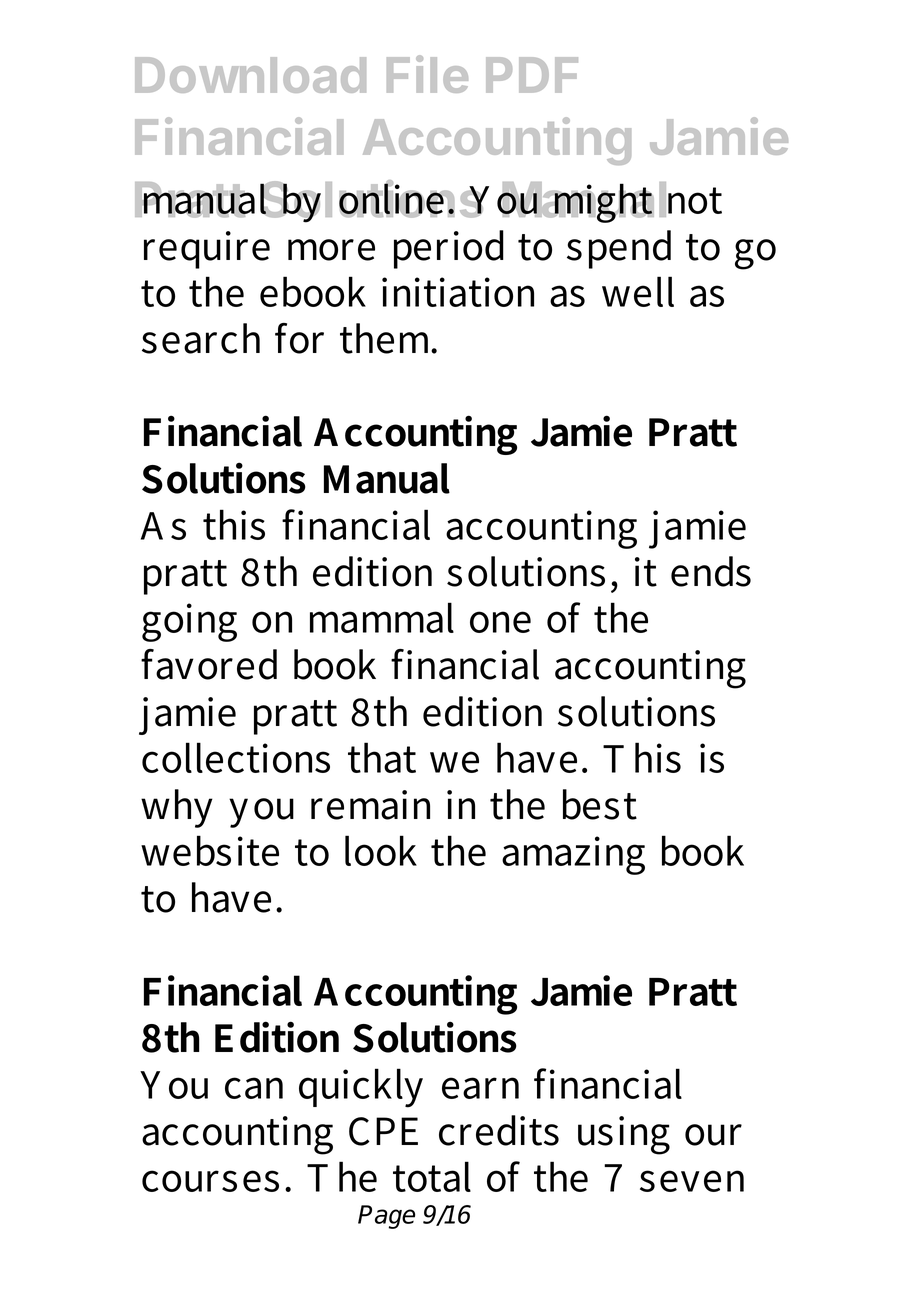  Describe the element at coordinates (532, 75) in the screenshot. I see `PDF` at that location.
